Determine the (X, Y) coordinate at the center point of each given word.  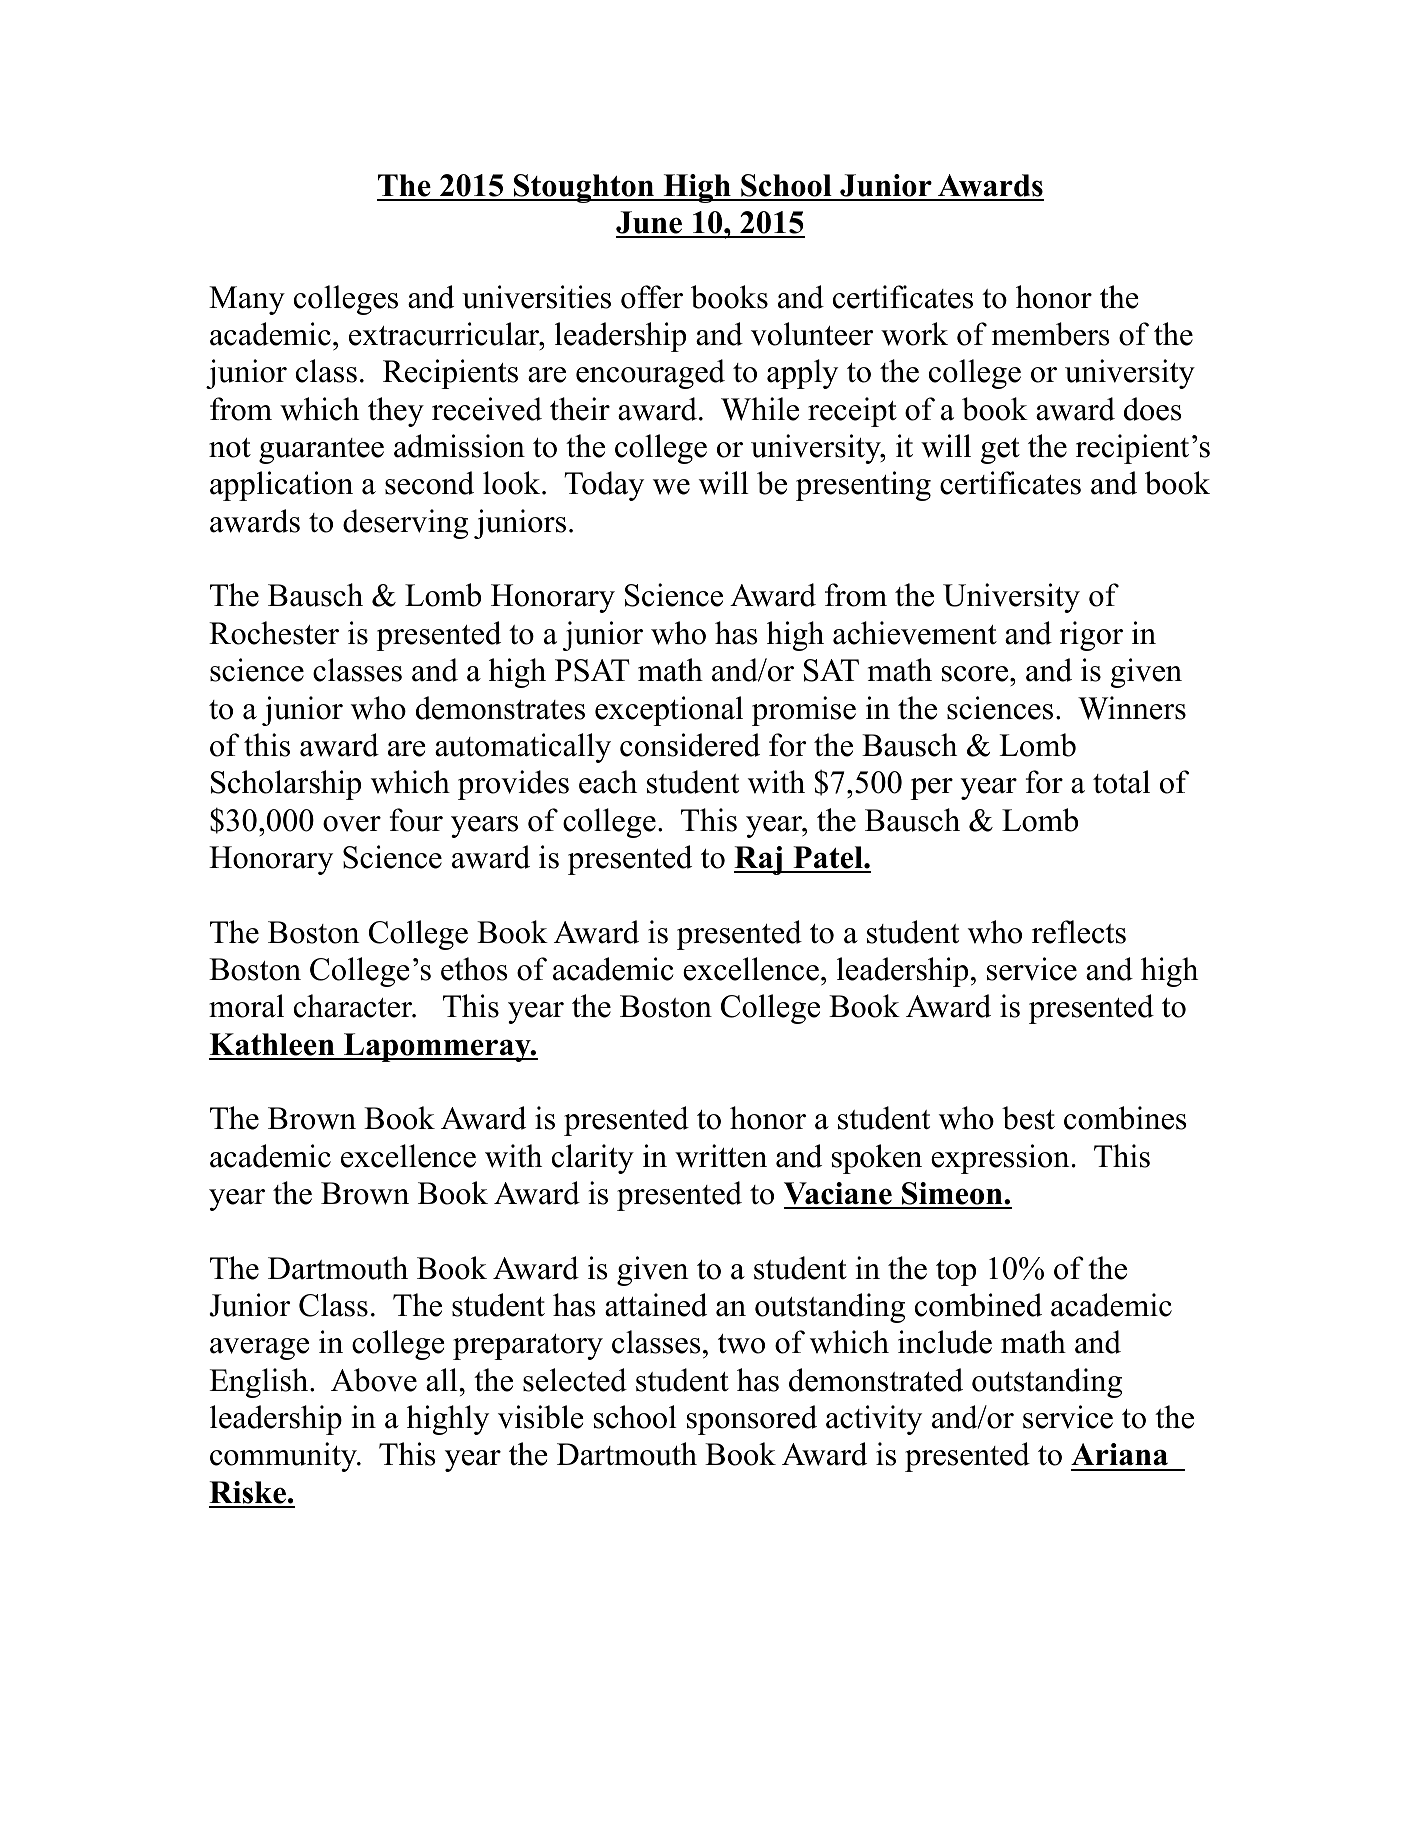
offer (652, 297)
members (1051, 334)
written (721, 1156)
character (354, 1006)
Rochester (274, 633)
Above (374, 1380)
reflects (1079, 932)
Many (247, 300)
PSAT (592, 670)
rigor (1091, 636)
